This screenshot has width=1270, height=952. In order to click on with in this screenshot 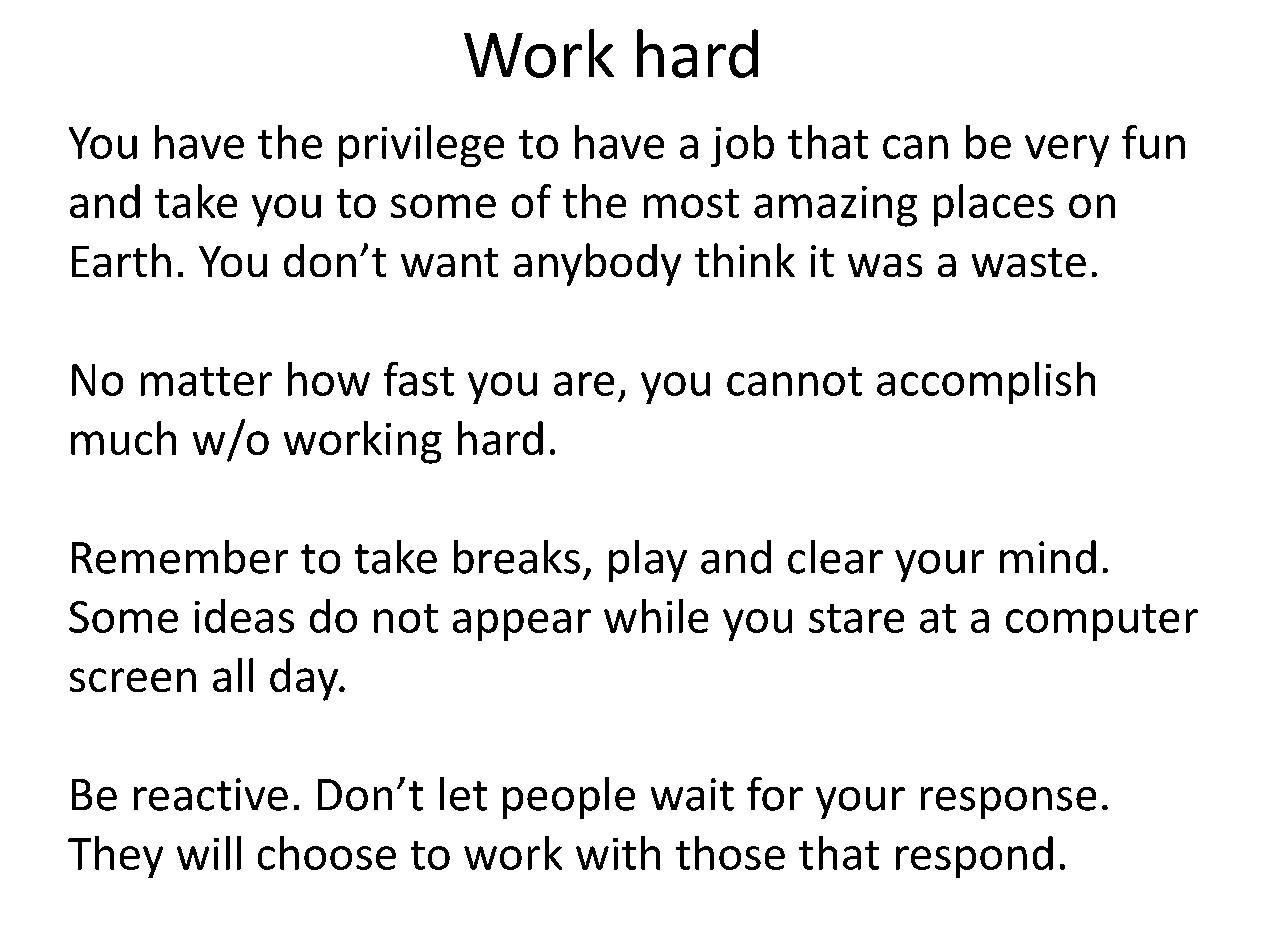, I will do `click(618, 853)`.
